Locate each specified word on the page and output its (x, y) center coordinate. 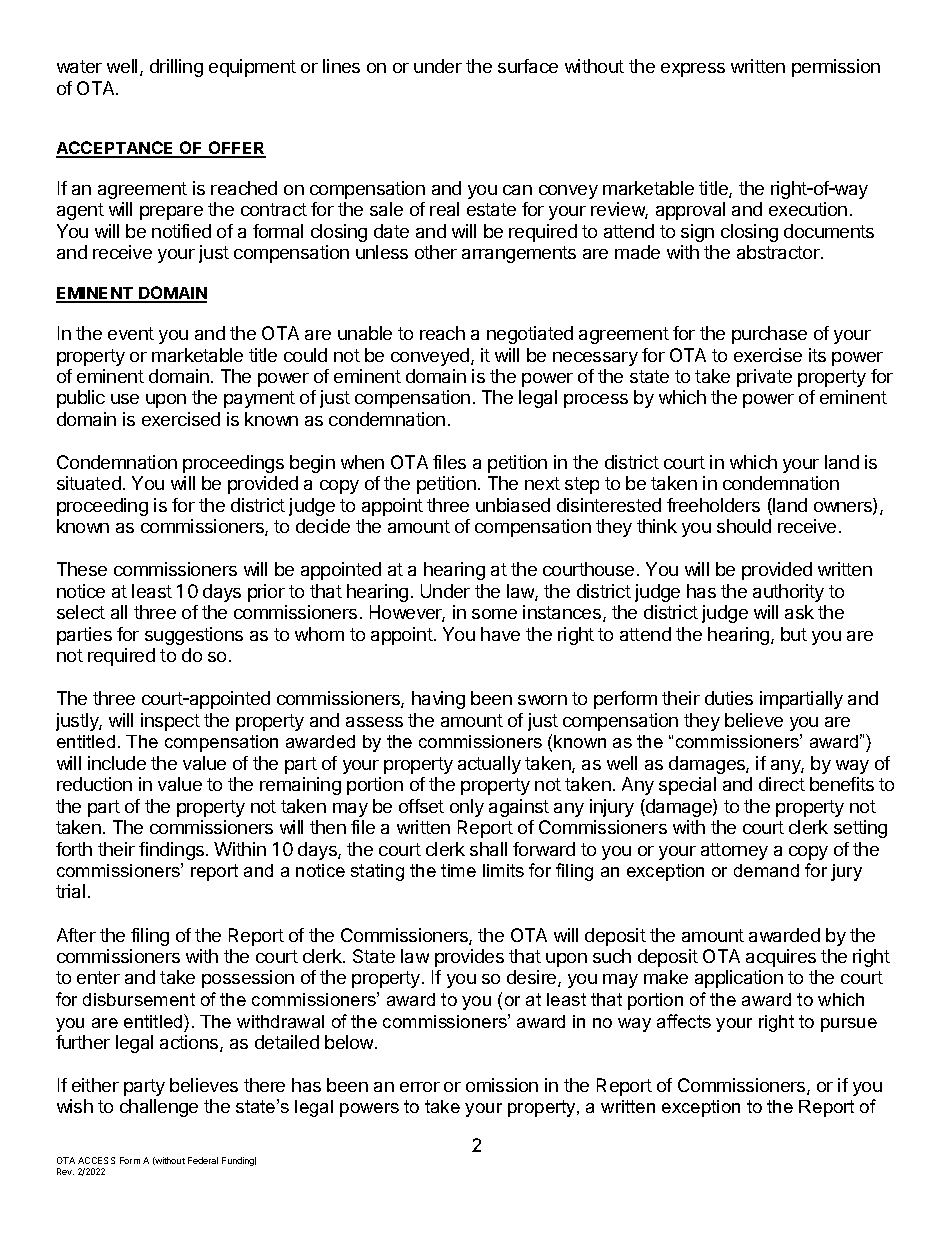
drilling (176, 68)
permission (836, 68)
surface (528, 66)
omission (502, 1085)
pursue (849, 1025)
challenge (159, 1108)
